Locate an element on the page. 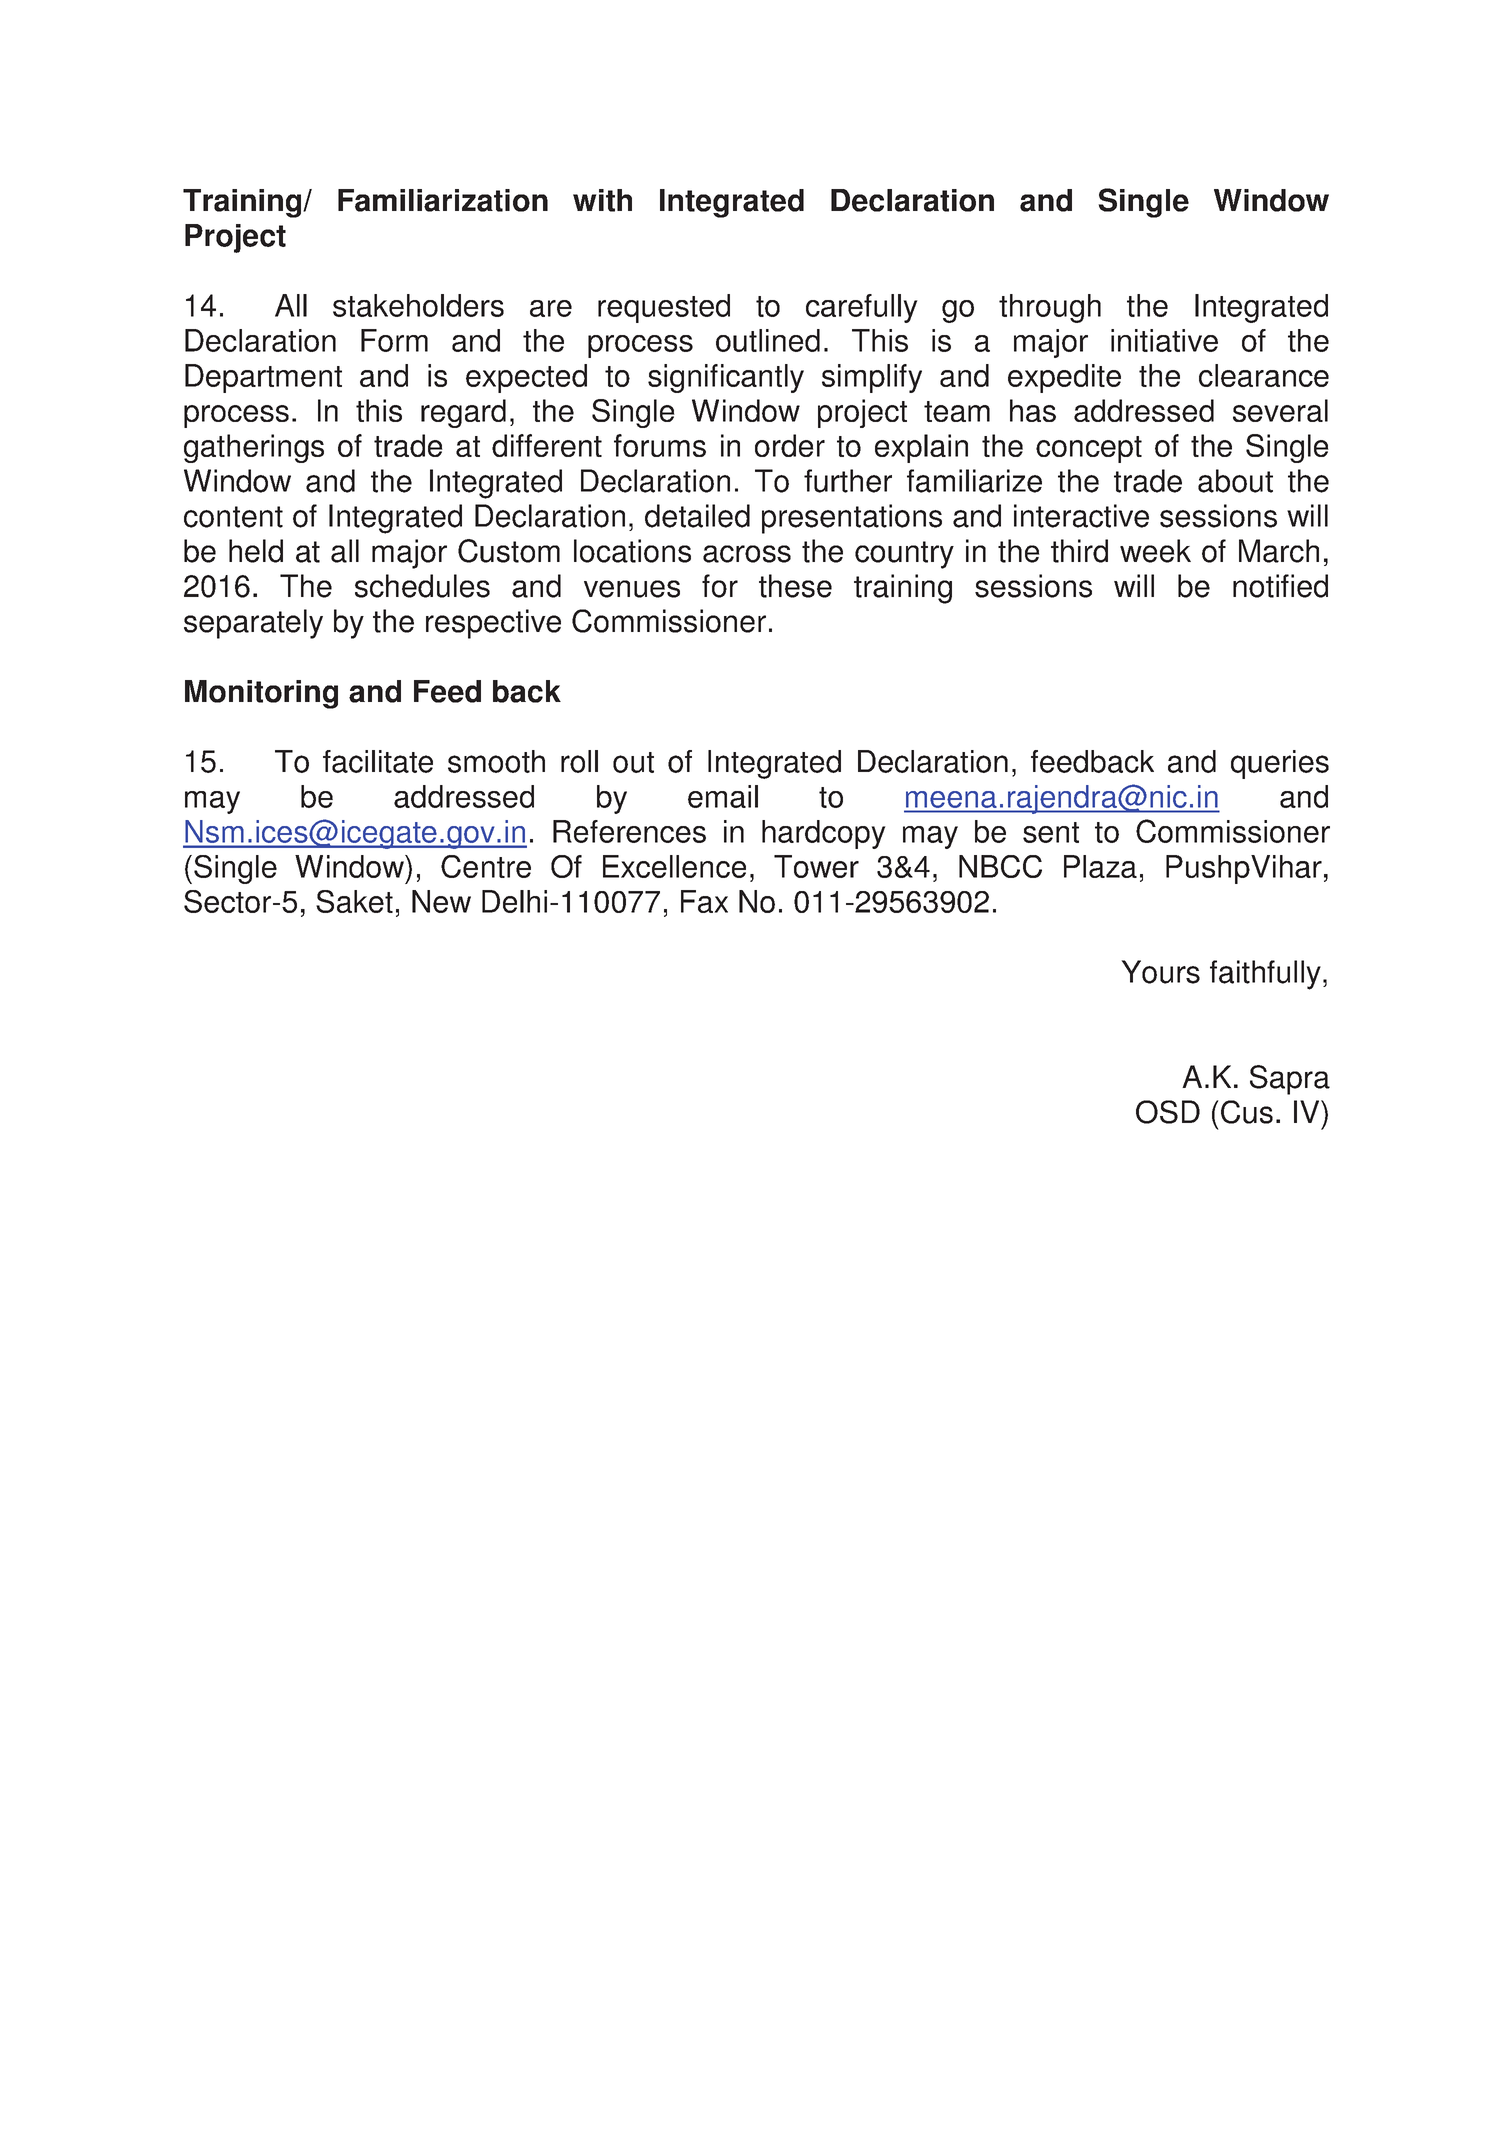  notified is located at coordinates (1280, 586).
